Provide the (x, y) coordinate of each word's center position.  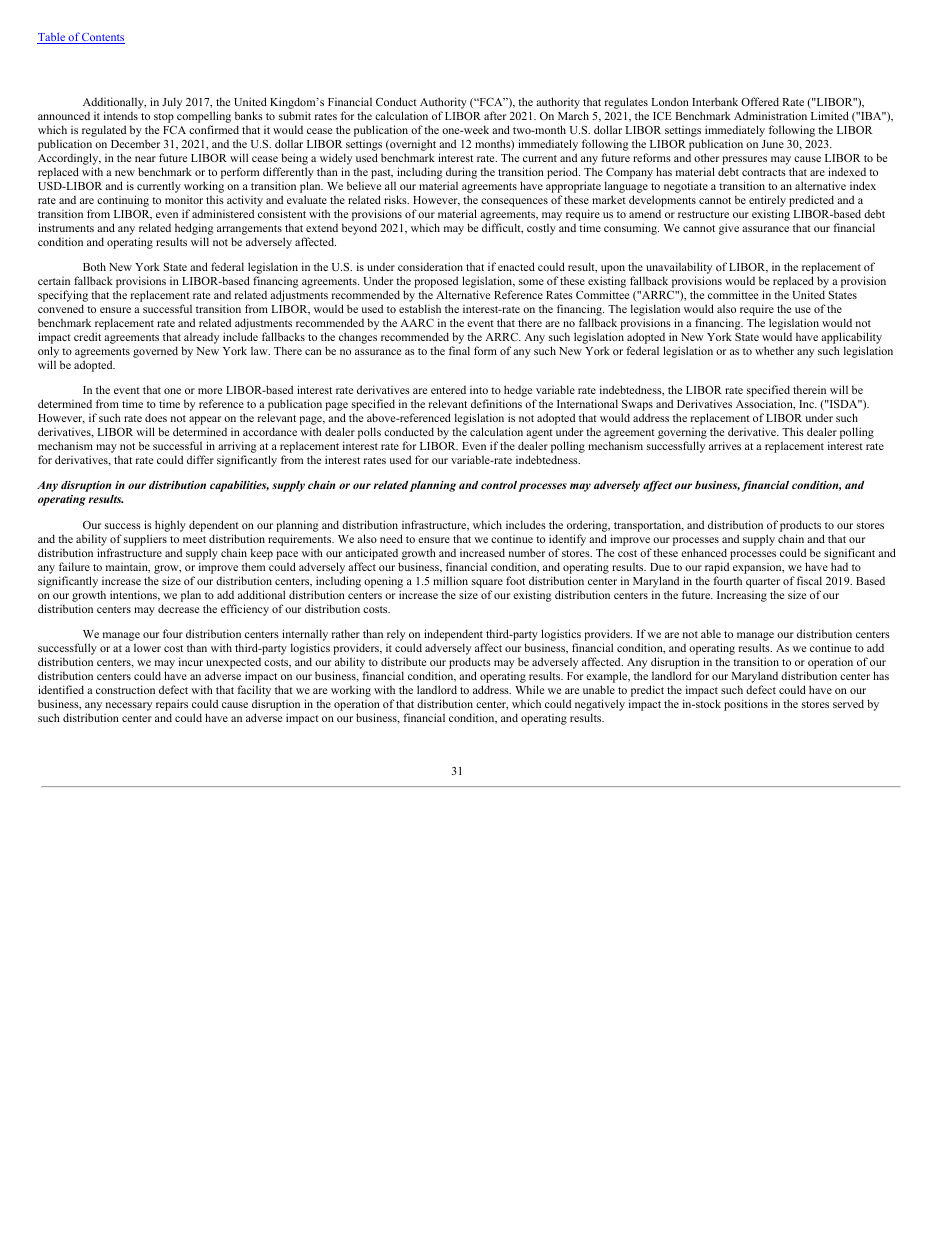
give (729, 229)
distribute (403, 661)
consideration (430, 266)
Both (94, 266)
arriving (237, 448)
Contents (102, 38)
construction (125, 689)
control (499, 485)
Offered (760, 101)
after (495, 115)
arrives (725, 445)
